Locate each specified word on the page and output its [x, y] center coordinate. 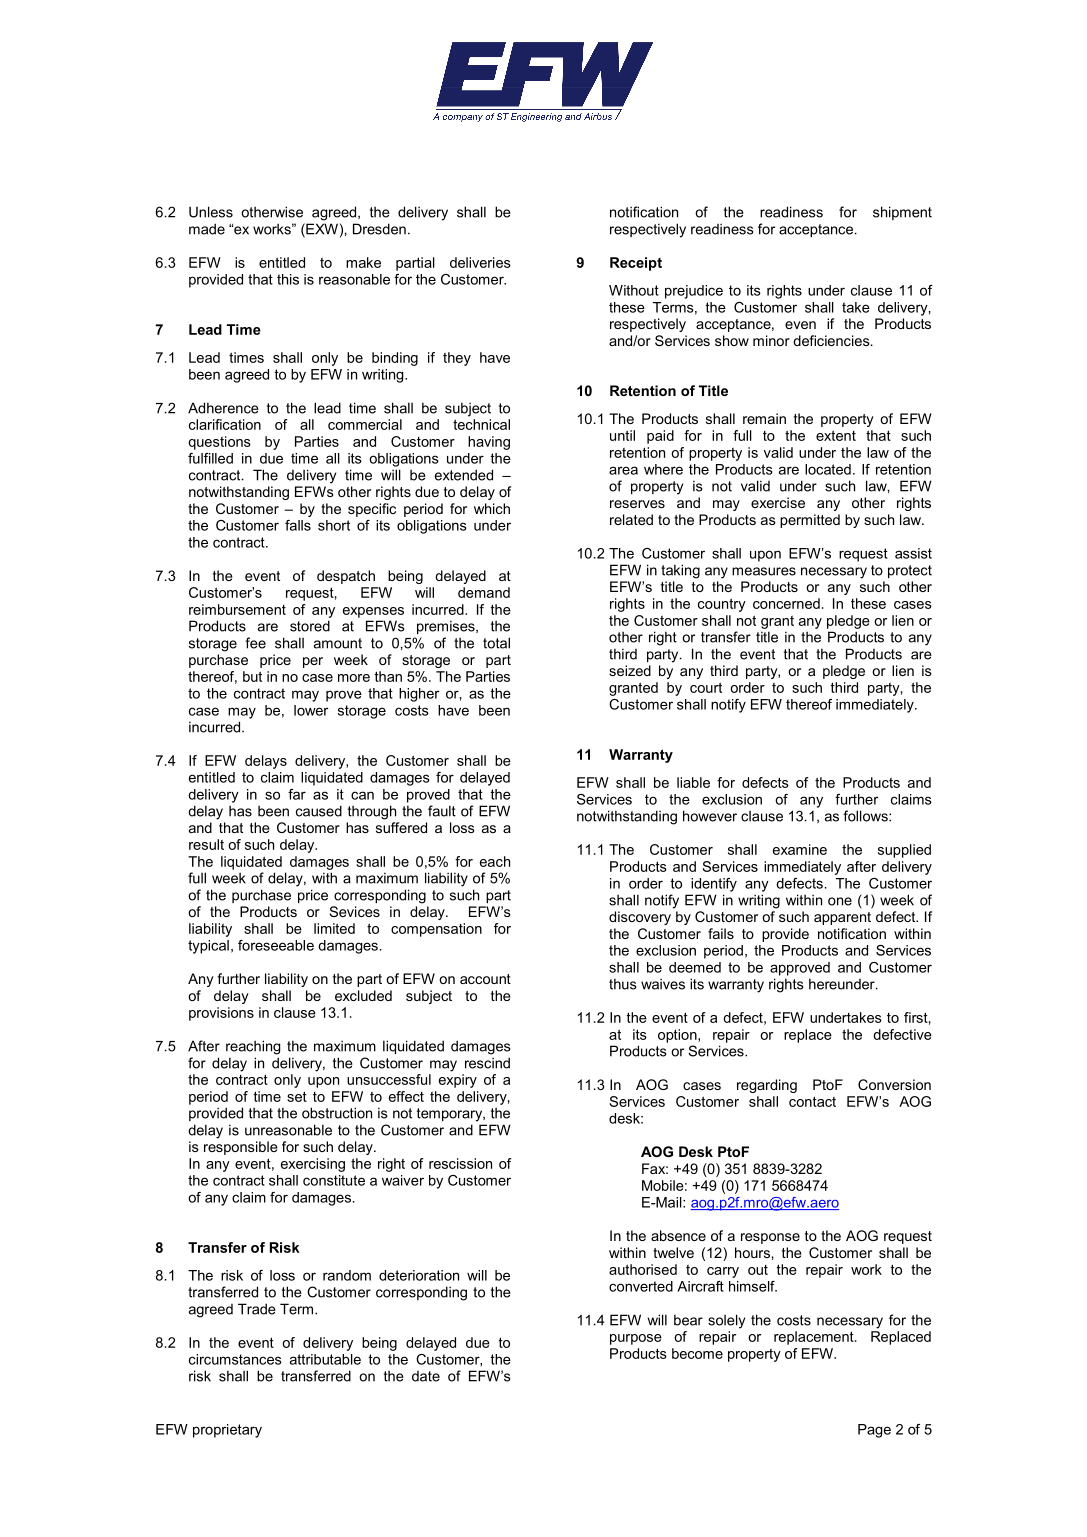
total [496, 643]
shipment [902, 213]
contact [812, 1101]
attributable [325, 1359]
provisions [221, 1014]
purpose [636, 1339]
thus [622, 984]
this [288, 279]
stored [310, 626]
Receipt [636, 264]
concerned [786, 603]
